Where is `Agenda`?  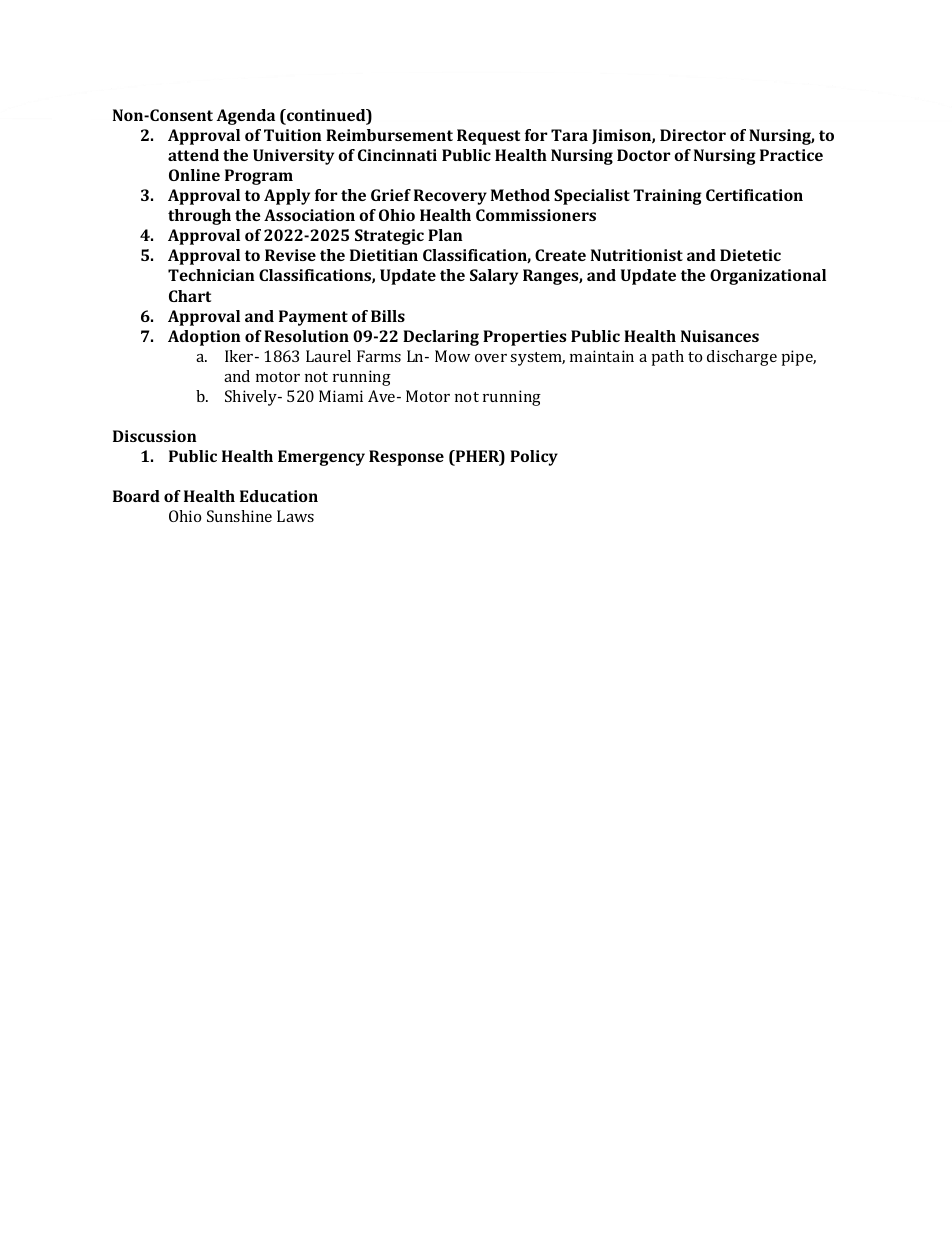
Agenda is located at coordinates (246, 117).
